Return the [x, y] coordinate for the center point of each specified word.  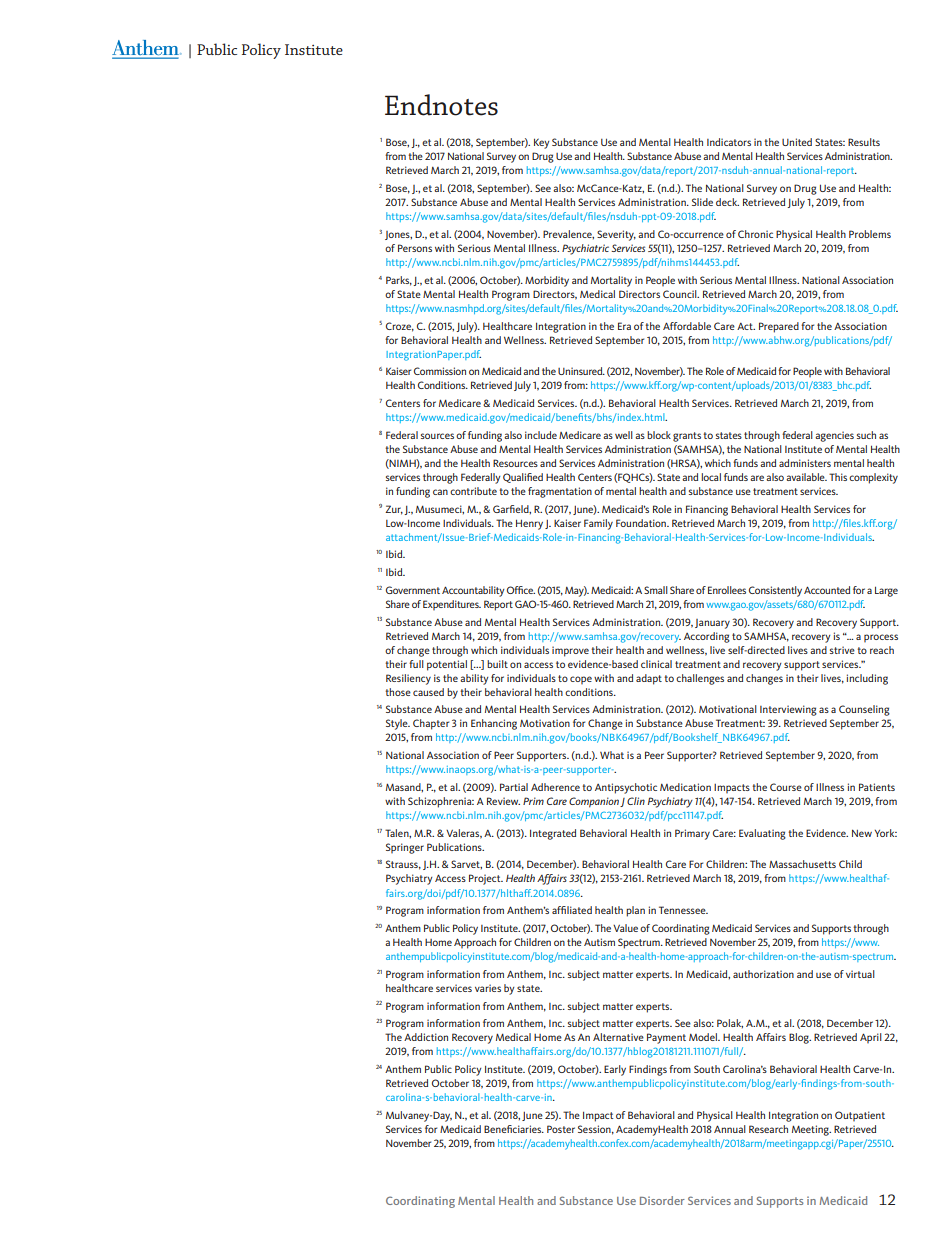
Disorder [662, 1200]
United [797, 142]
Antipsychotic [626, 788]
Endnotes [441, 105]
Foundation [642, 523]
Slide [702, 202]
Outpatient [860, 1116]
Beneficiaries [514, 1129]
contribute [473, 491]
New [862, 833]
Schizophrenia [441, 802]
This [838, 477]
